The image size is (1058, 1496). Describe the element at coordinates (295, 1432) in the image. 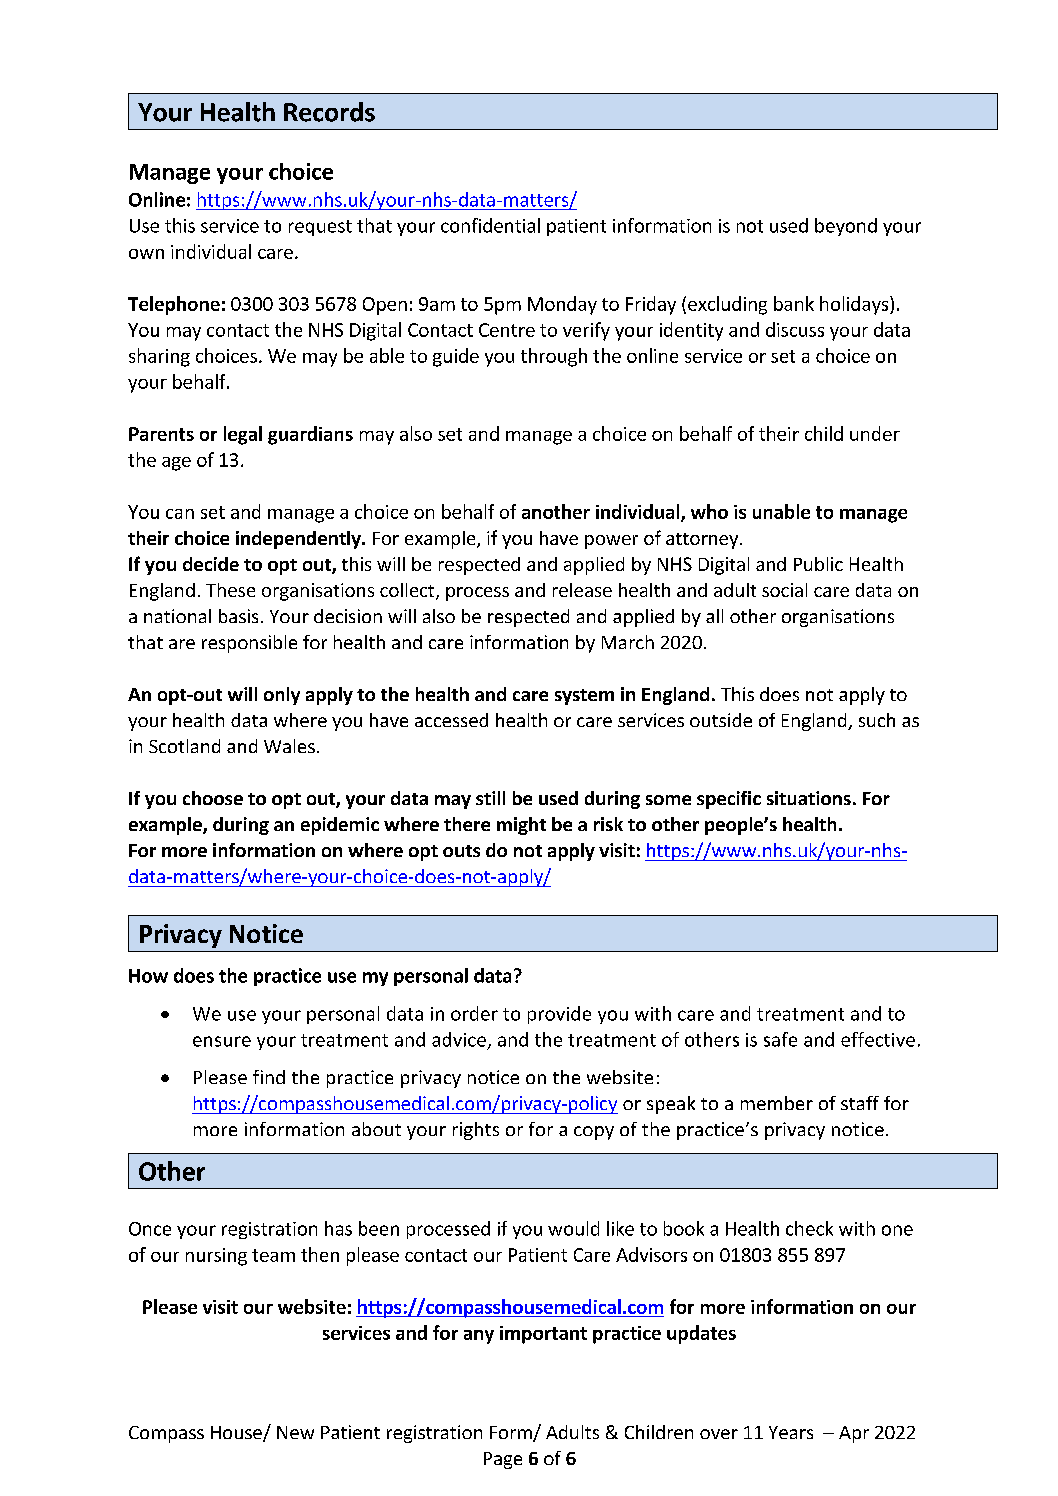

I see `New` at that location.
